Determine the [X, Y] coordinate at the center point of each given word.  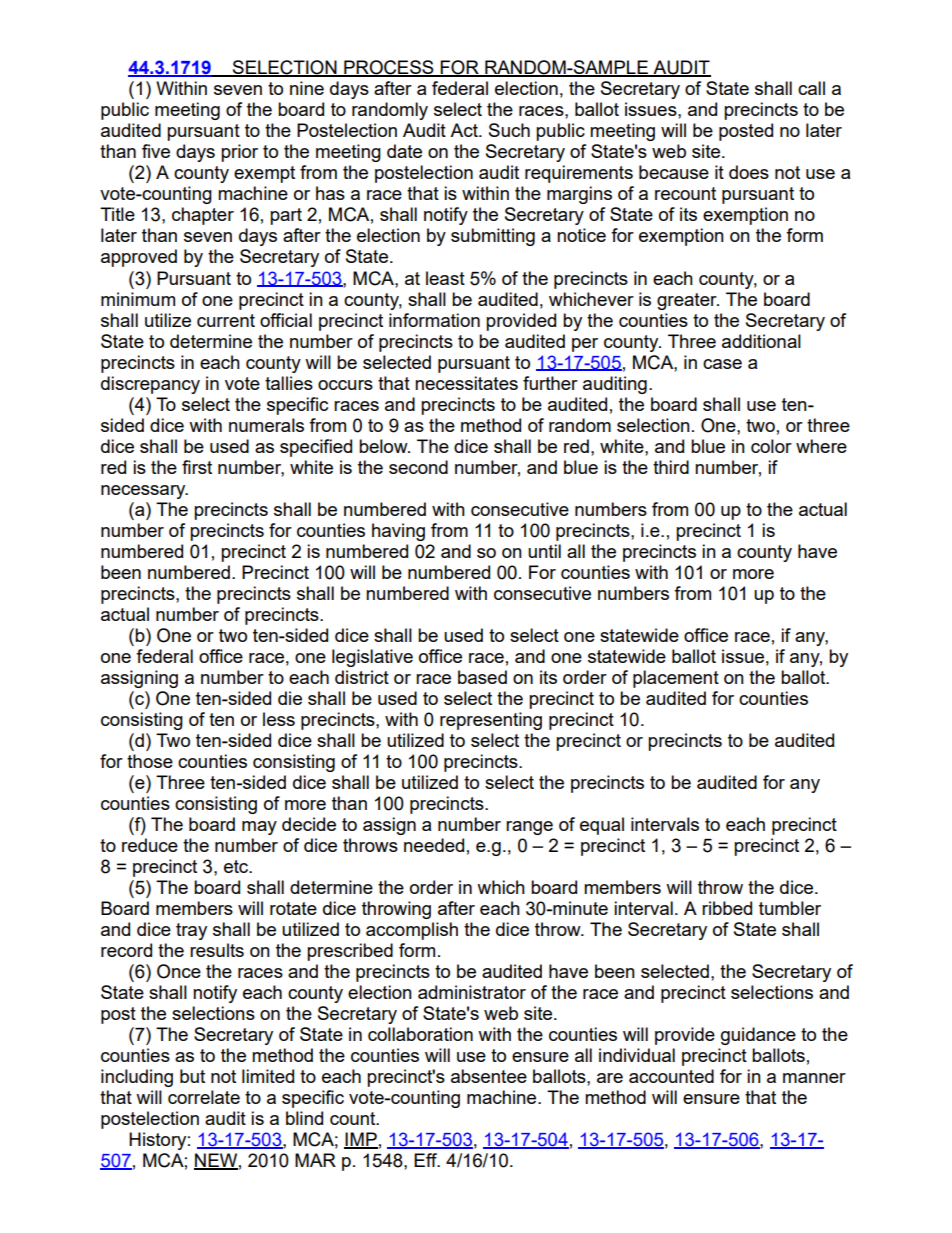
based [482, 677]
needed [434, 845]
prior [239, 153]
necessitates [466, 383]
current [226, 320]
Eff [426, 1160]
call [811, 88]
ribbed [727, 908]
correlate [204, 1097]
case [722, 364]
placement [676, 679]
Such [509, 130]
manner [814, 1078]
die [290, 698]
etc [237, 866]
